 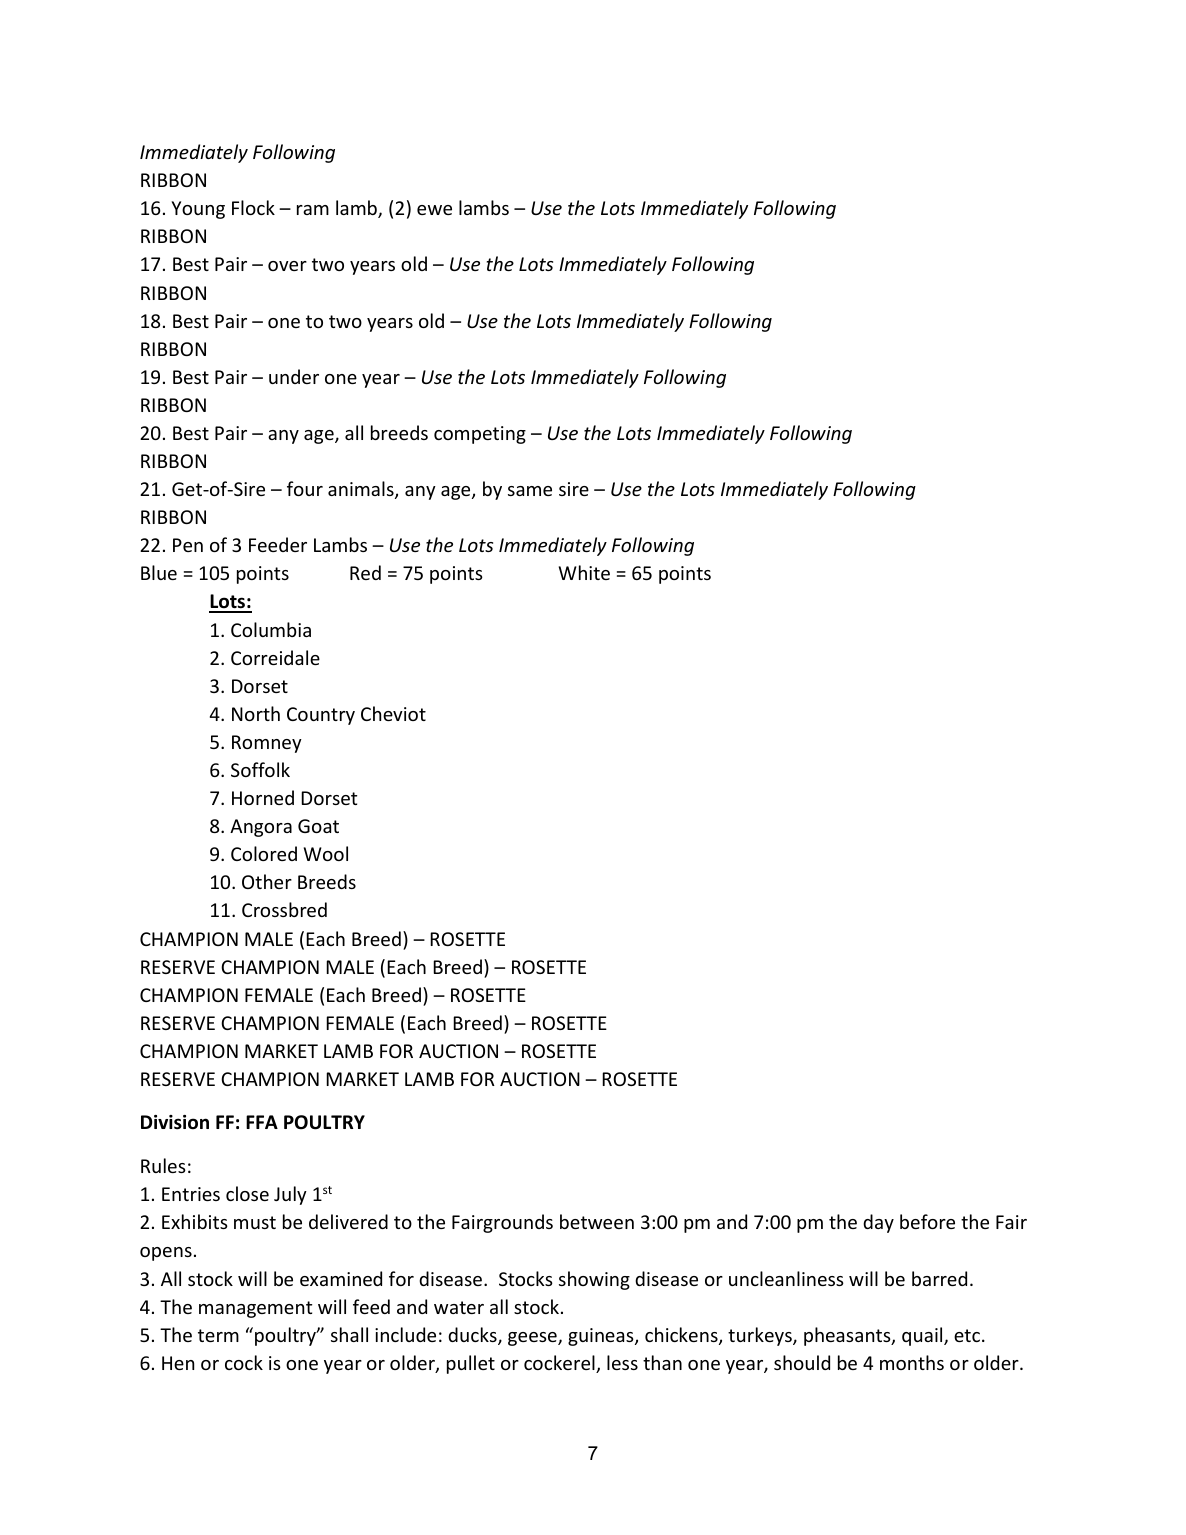 What do you see at coordinates (584, 572) in the page?
I see `White` at bounding box center [584, 572].
